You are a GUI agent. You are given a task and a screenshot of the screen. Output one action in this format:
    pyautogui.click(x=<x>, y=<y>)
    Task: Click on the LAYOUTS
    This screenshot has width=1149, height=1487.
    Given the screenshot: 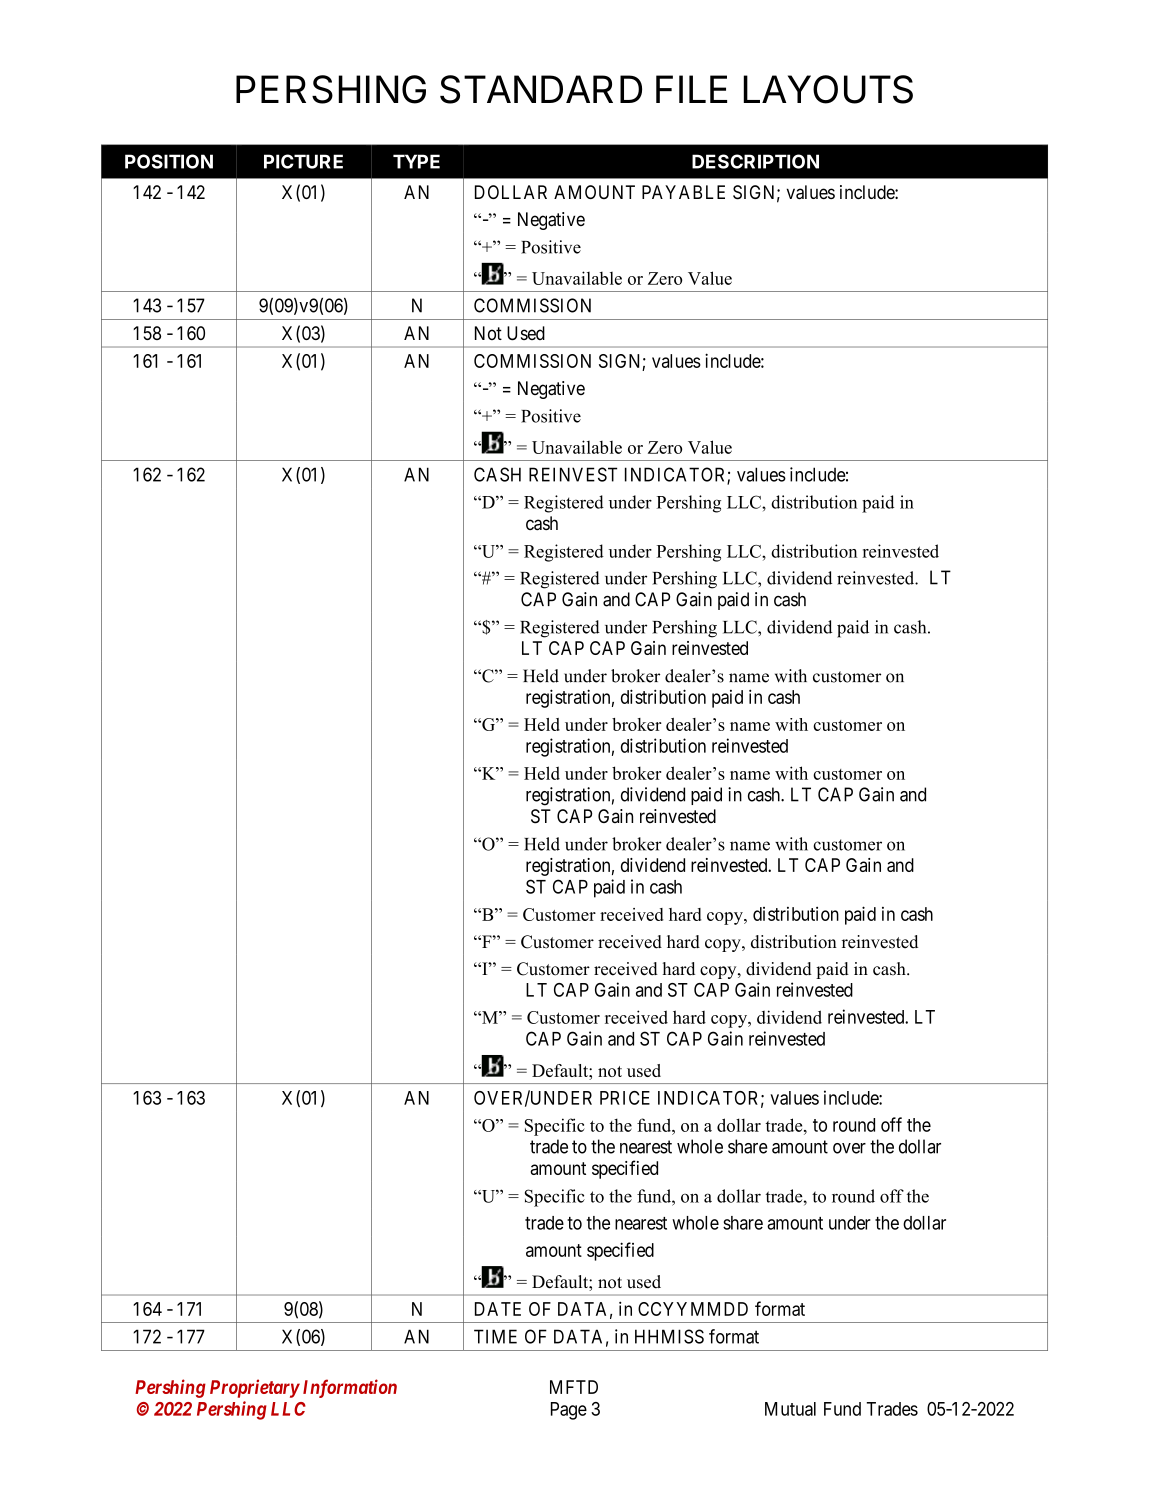 What is the action you would take?
    pyautogui.click(x=828, y=89)
